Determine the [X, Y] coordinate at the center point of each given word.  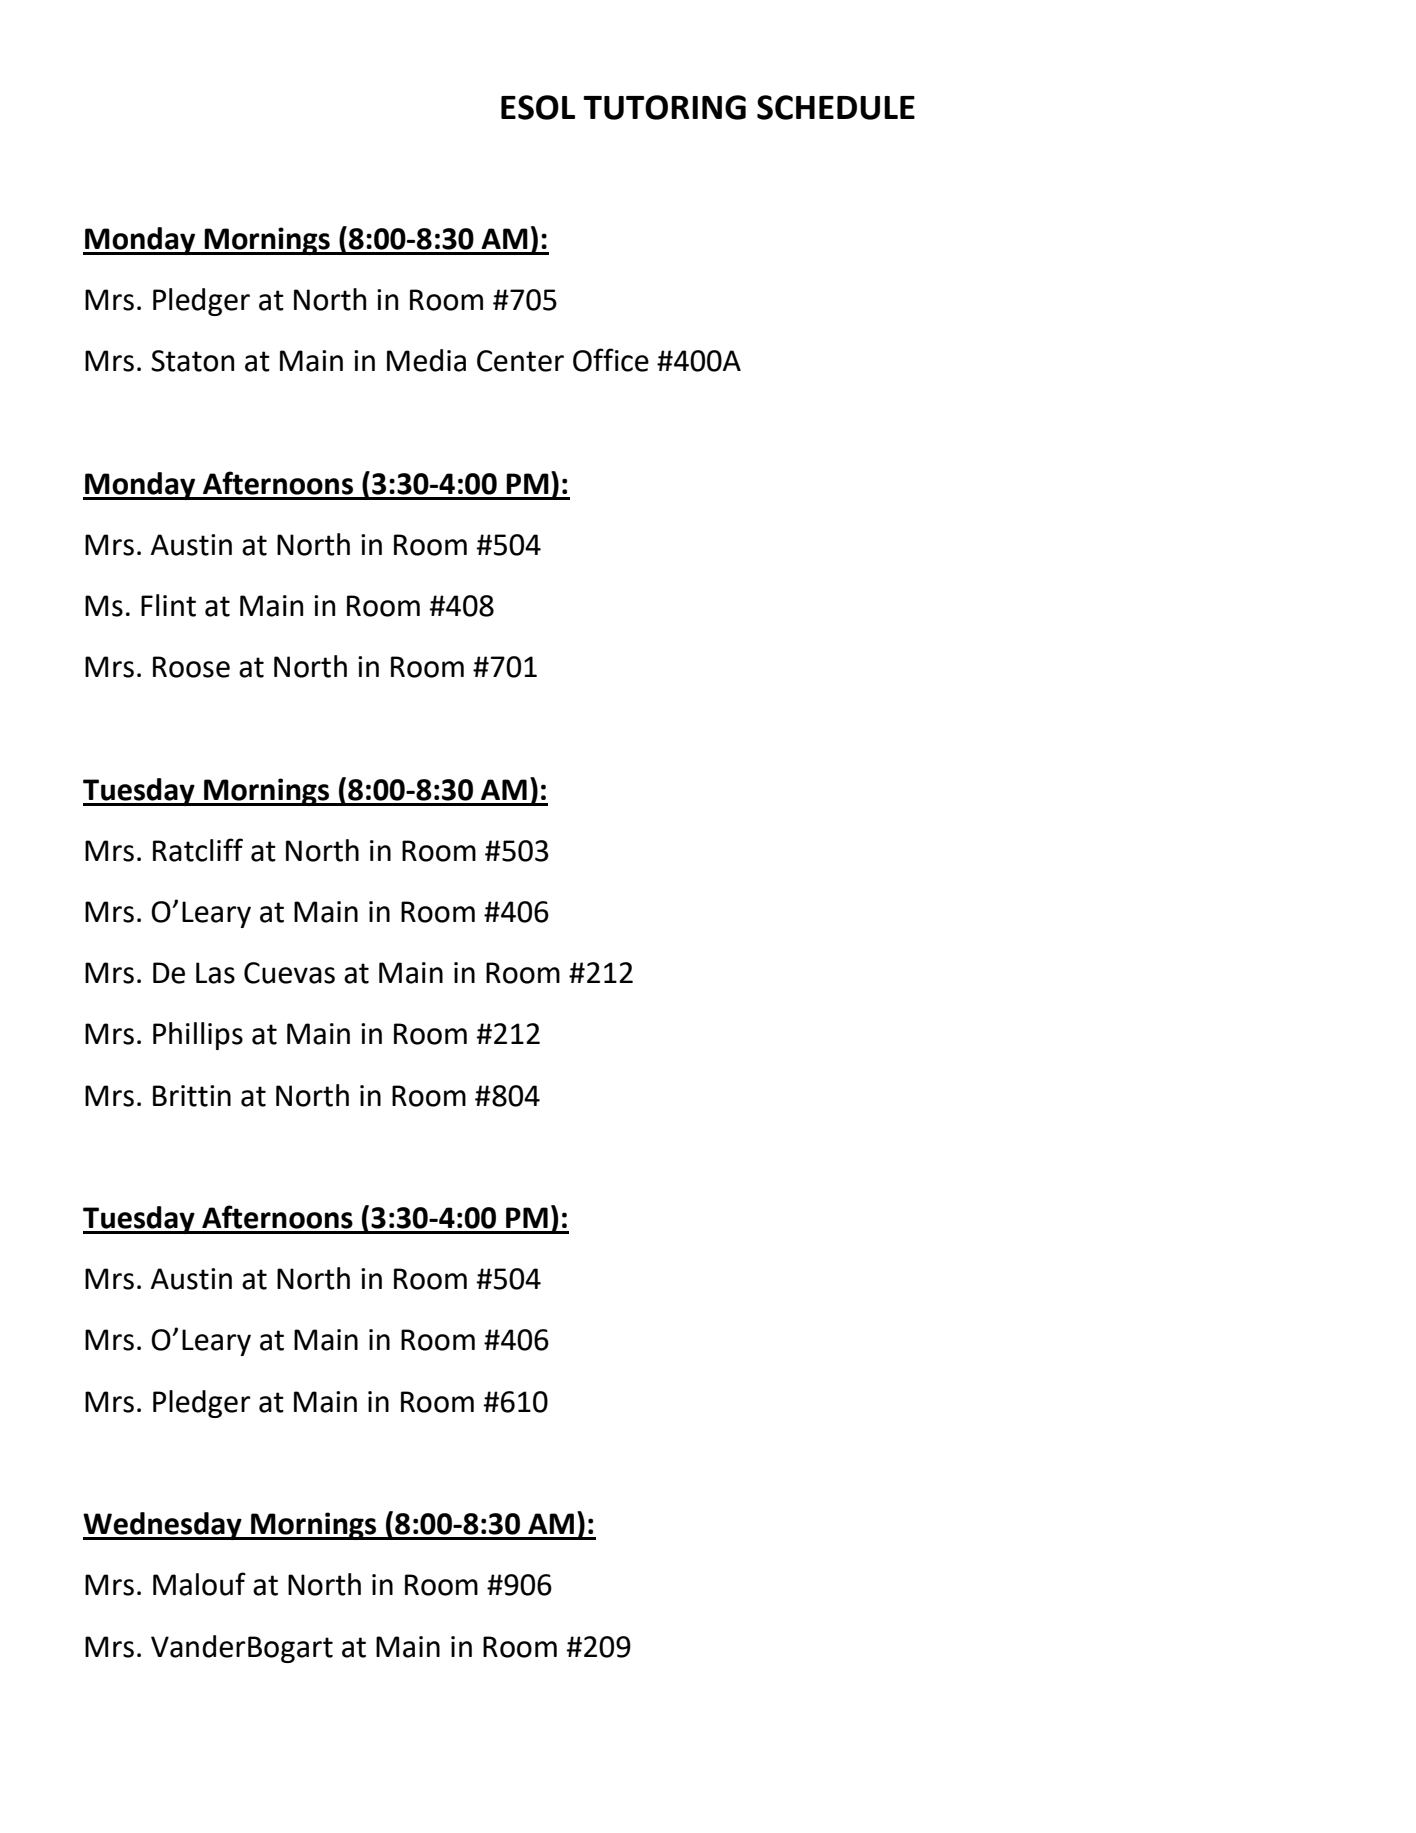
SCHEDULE [836, 107]
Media [426, 360]
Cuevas [289, 973]
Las [215, 973]
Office [611, 360]
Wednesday [163, 1526]
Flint [168, 605]
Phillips [198, 1036]
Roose [191, 667]
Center [520, 361]
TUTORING [664, 107]
